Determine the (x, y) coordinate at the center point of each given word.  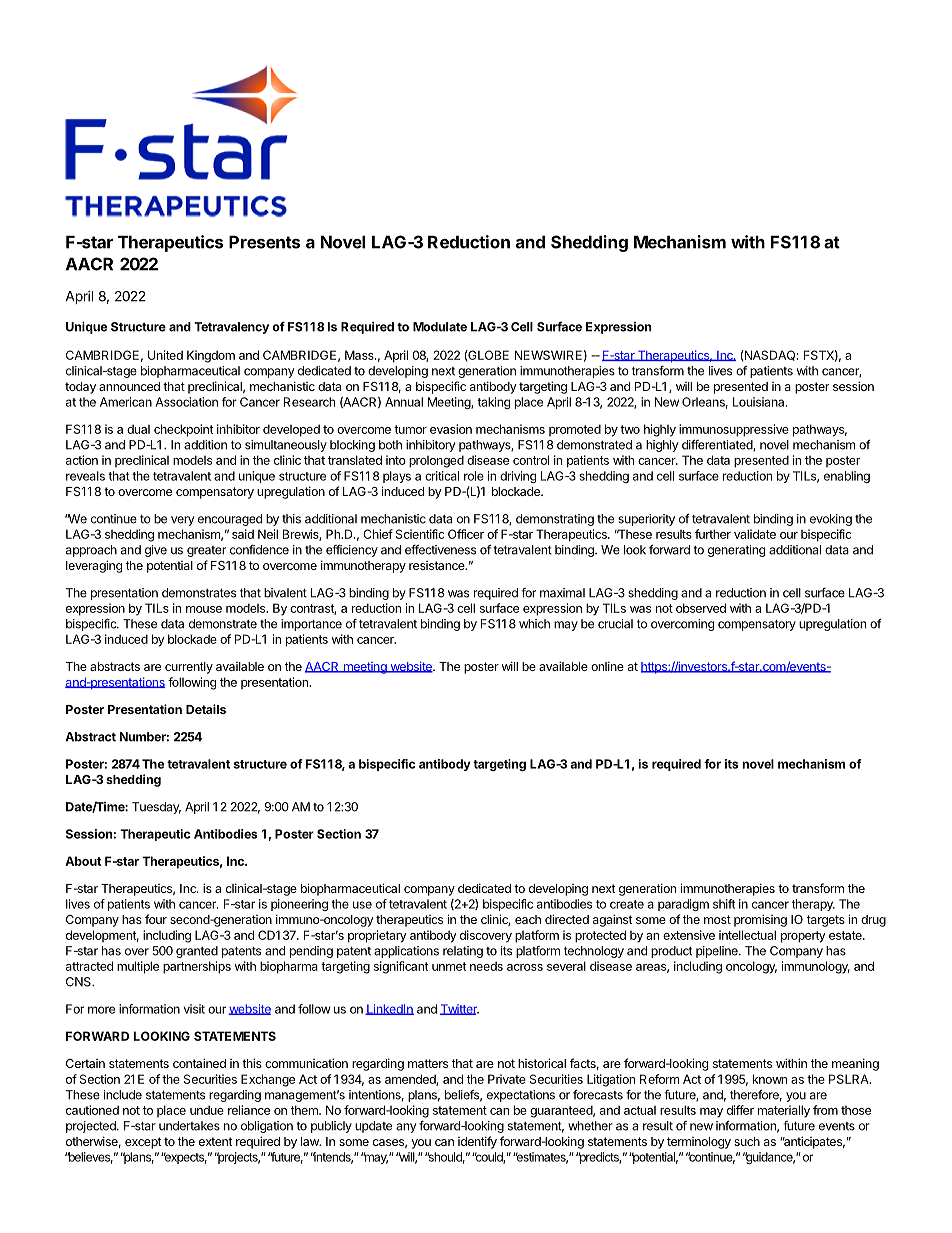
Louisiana (760, 402)
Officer (466, 534)
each (528, 919)
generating (736, 551)
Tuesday (156, 808)
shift (724, 904)
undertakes (189, 1126)
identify (477, 1142)
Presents (264, 242)
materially (784, 1111)
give (156, 551)
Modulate (440, 327)
